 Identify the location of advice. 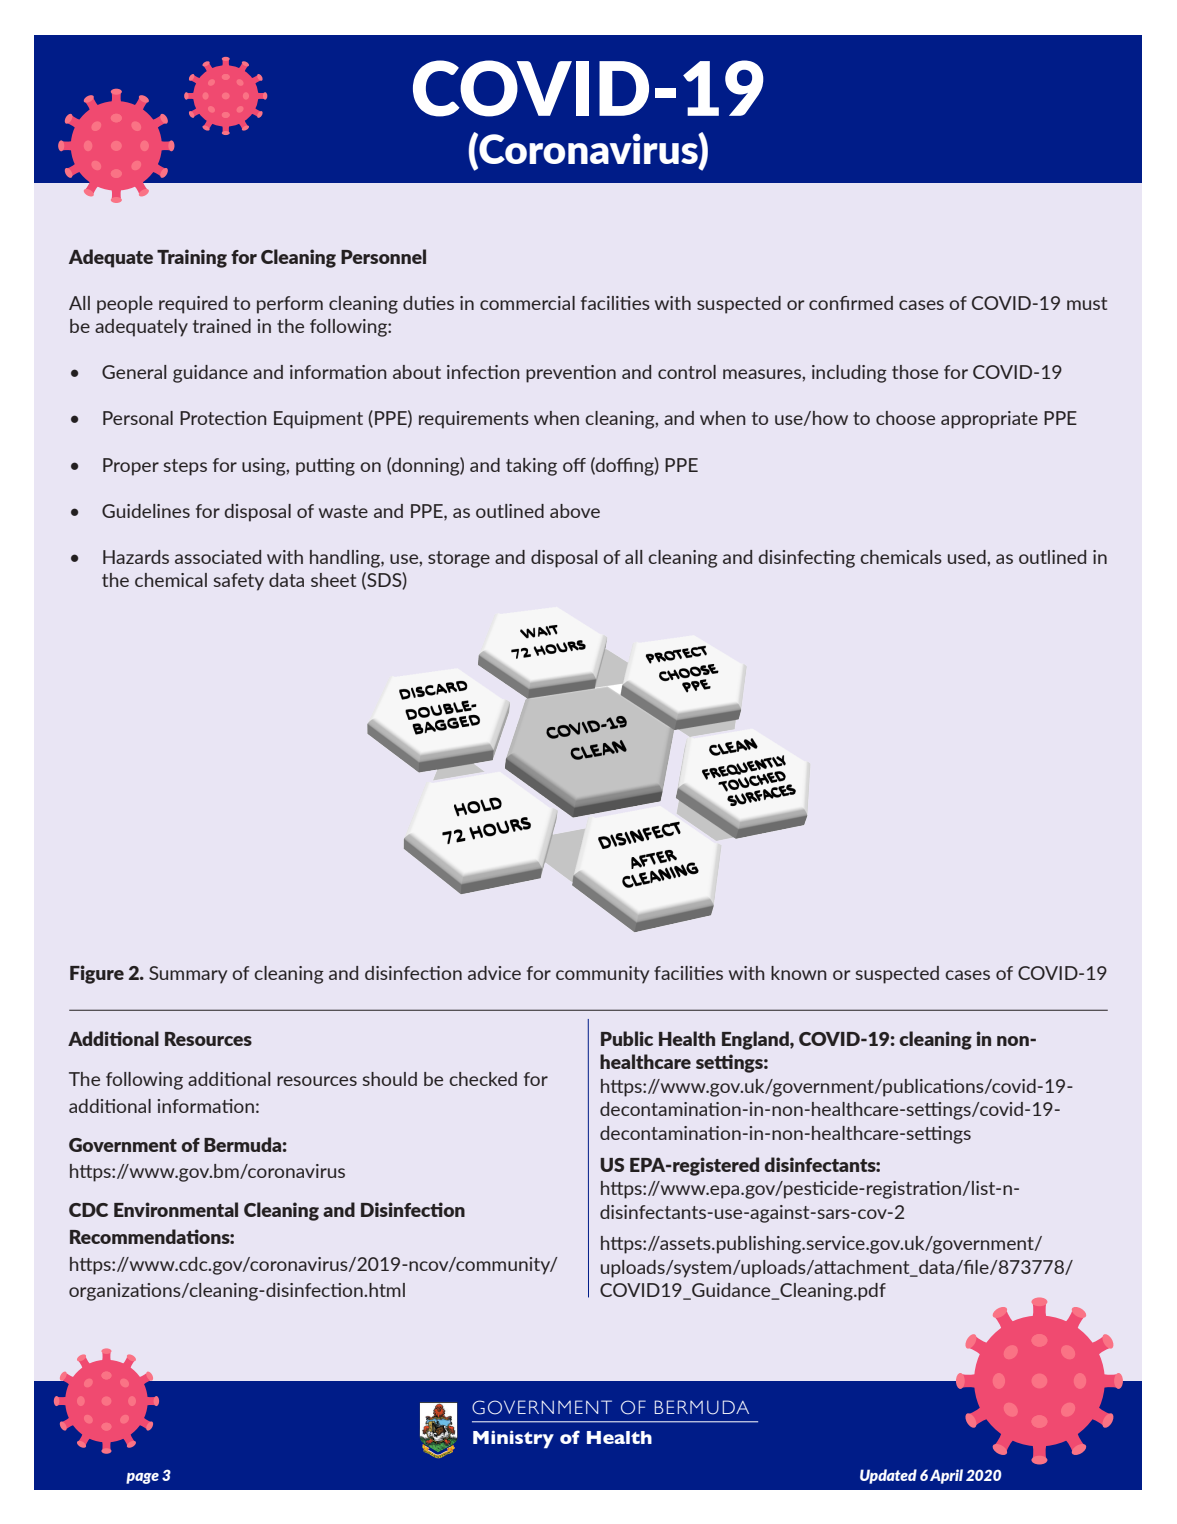
(494, 973).
